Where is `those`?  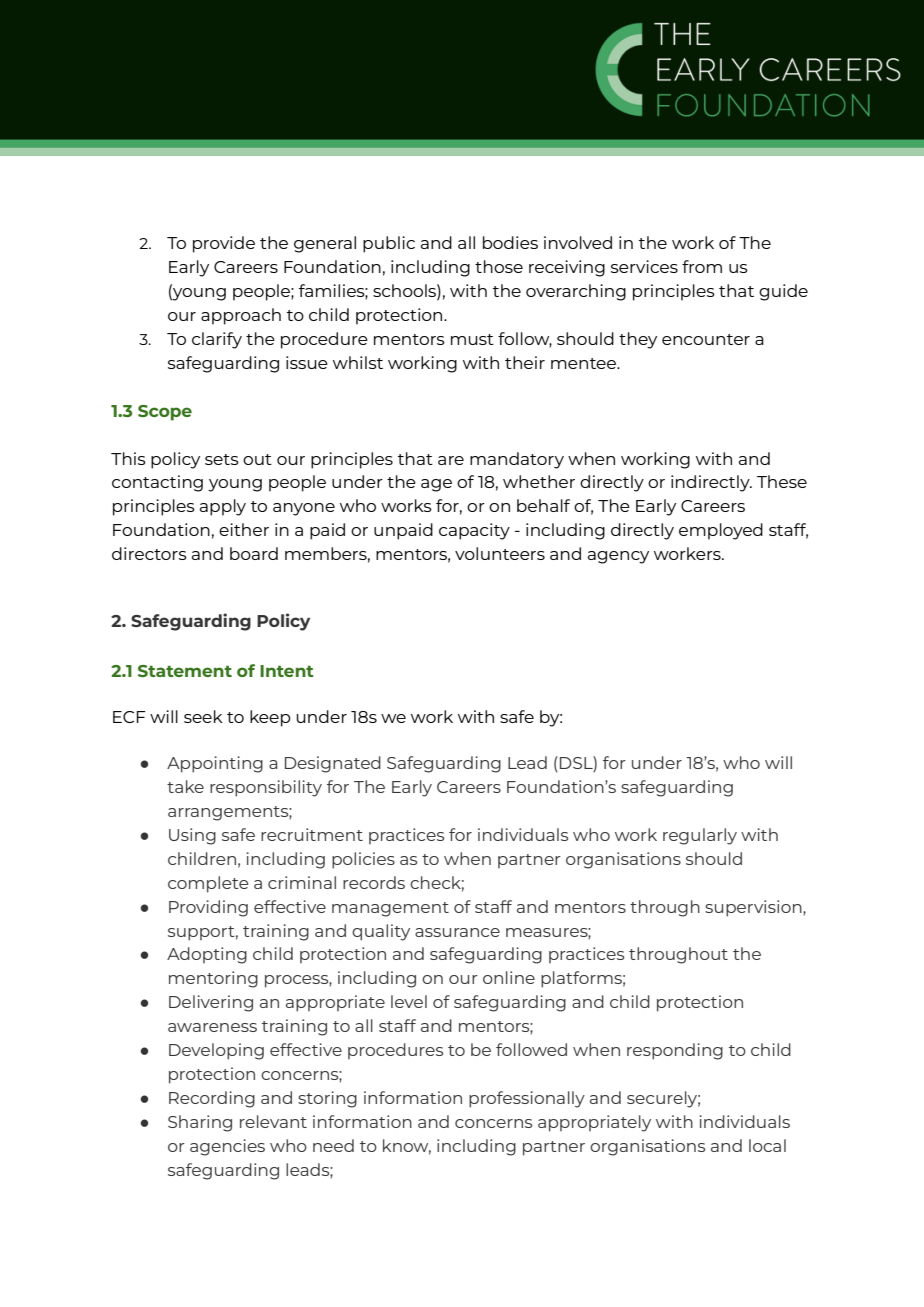 those is located at coordinates (499, 266).
